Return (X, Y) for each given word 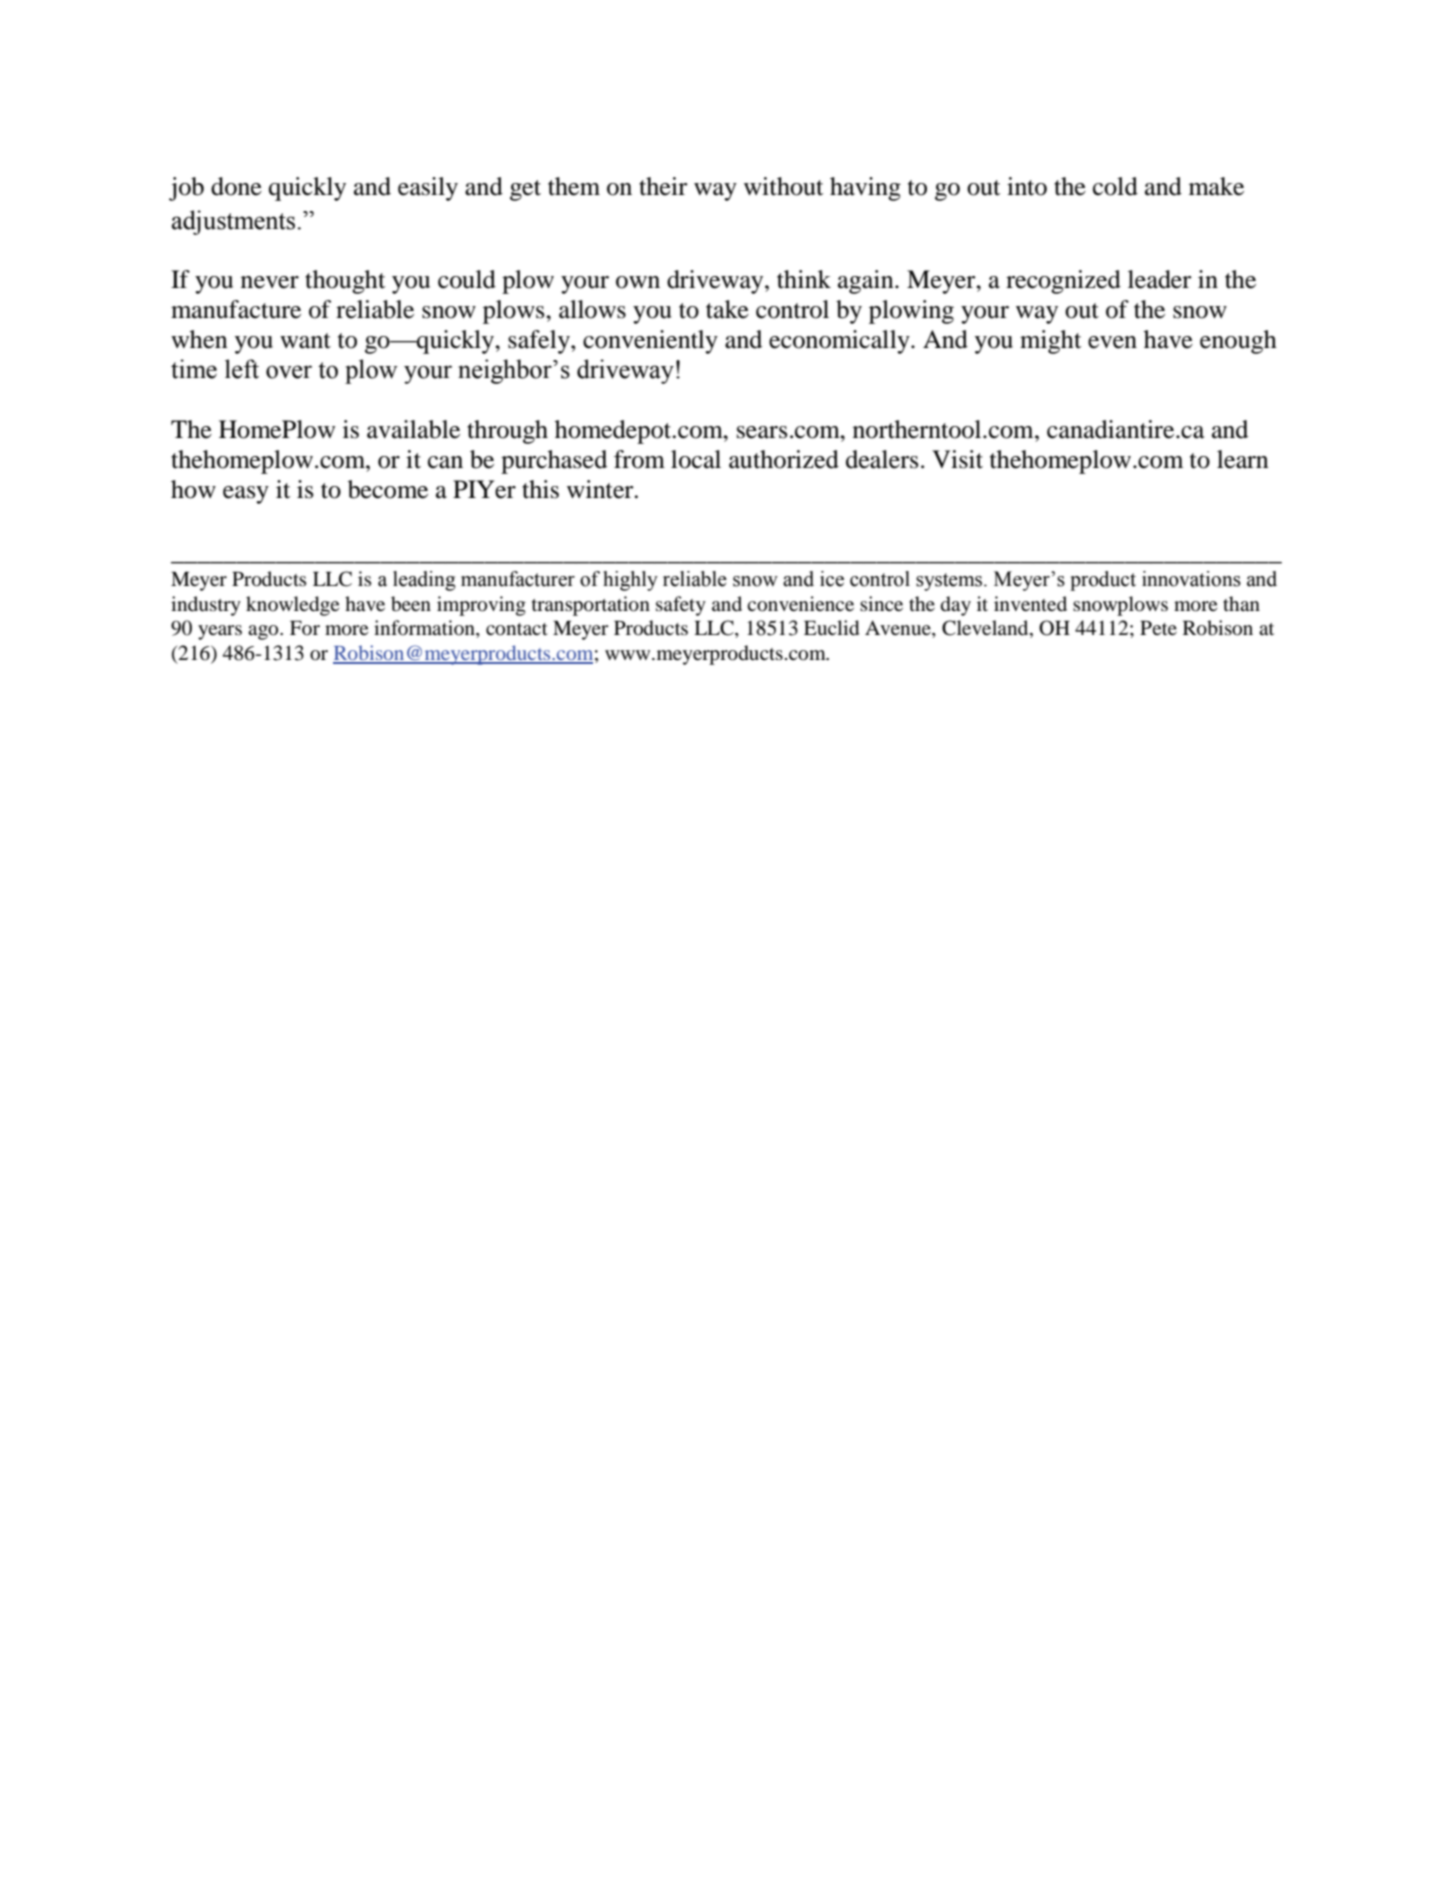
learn (1243, 459)
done (236, 186)
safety (681, 606)
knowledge (292, 606)
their (663, 186)
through (507, 432)
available (413, 429)
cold (1115, 186)
